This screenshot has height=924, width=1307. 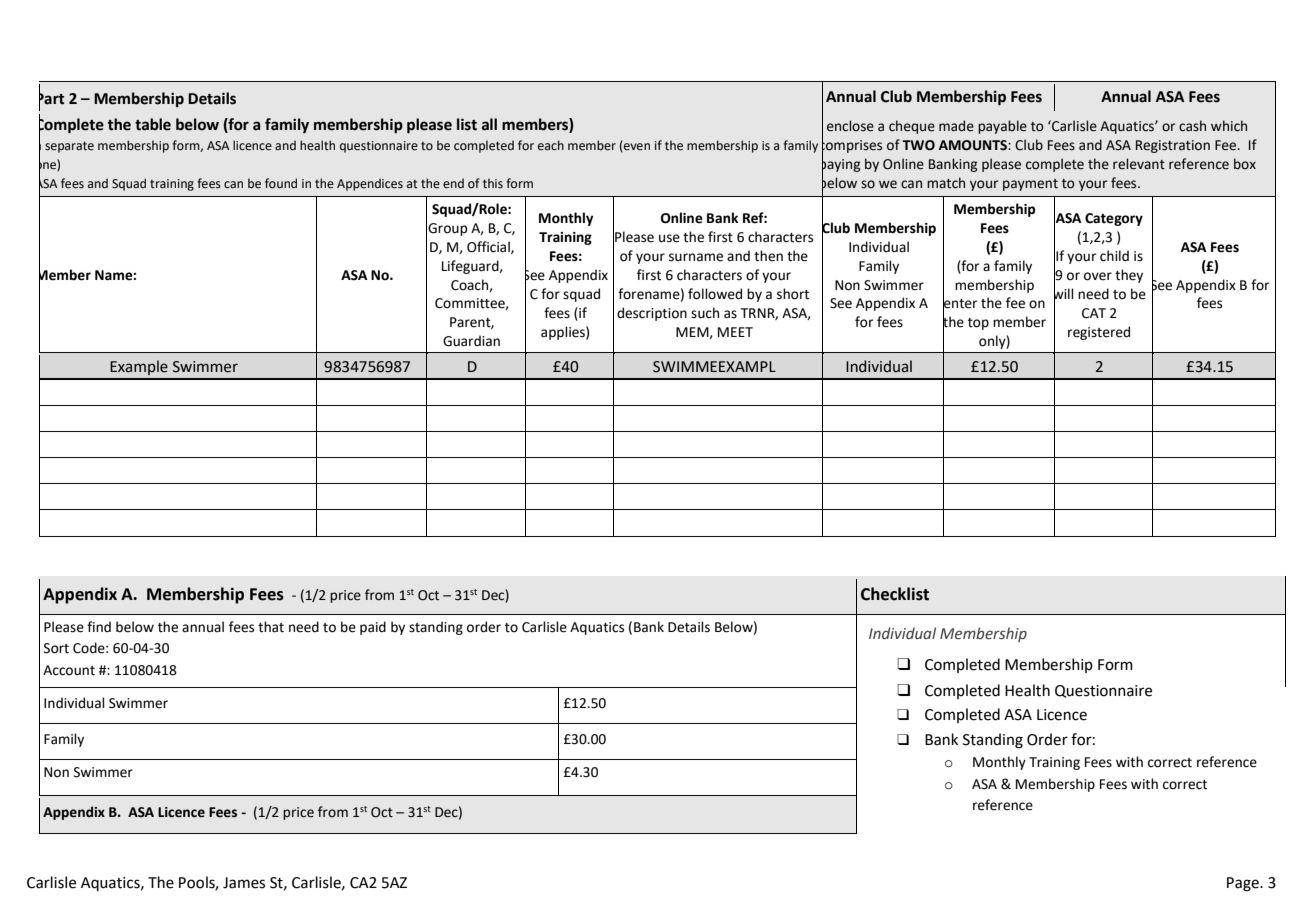 I want to click on cash, so click(x=1192, y=126).
